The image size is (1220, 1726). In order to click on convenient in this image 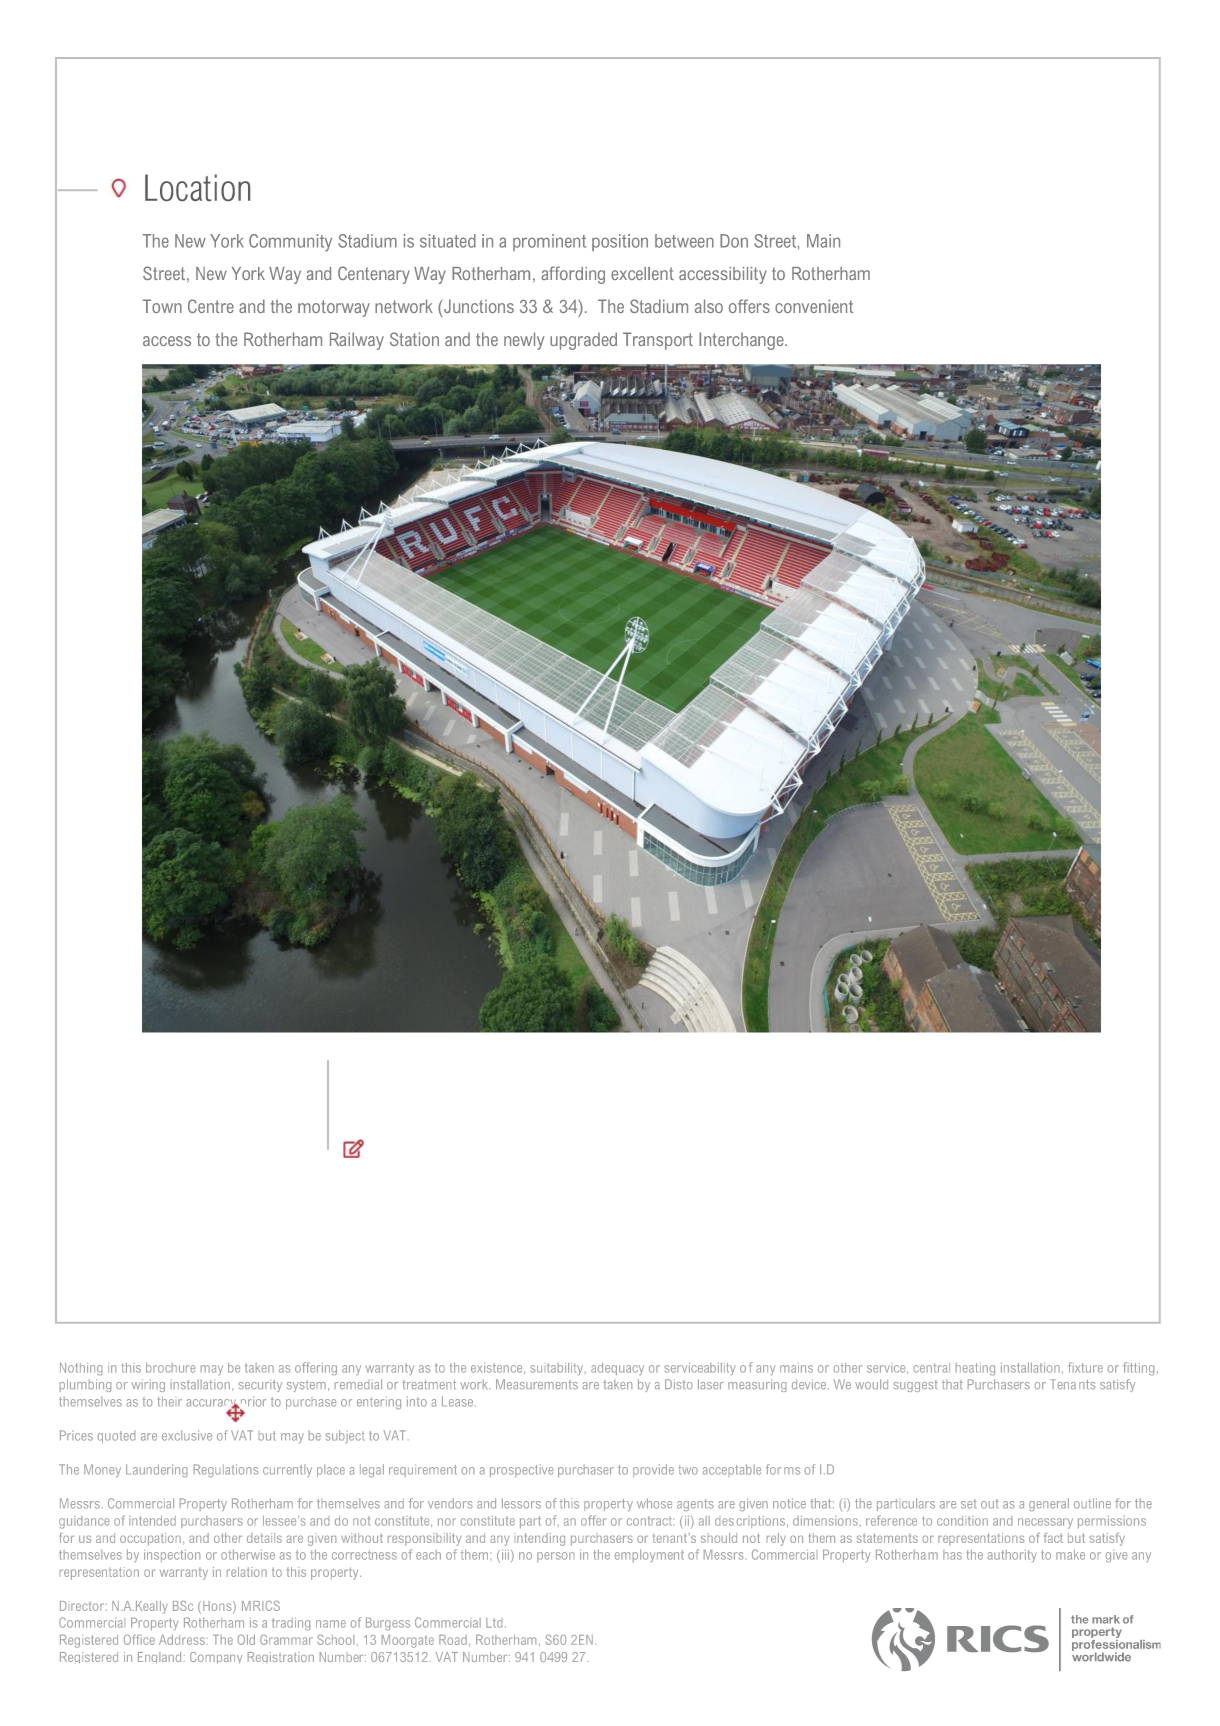, I will do `click(814, 306)`.
